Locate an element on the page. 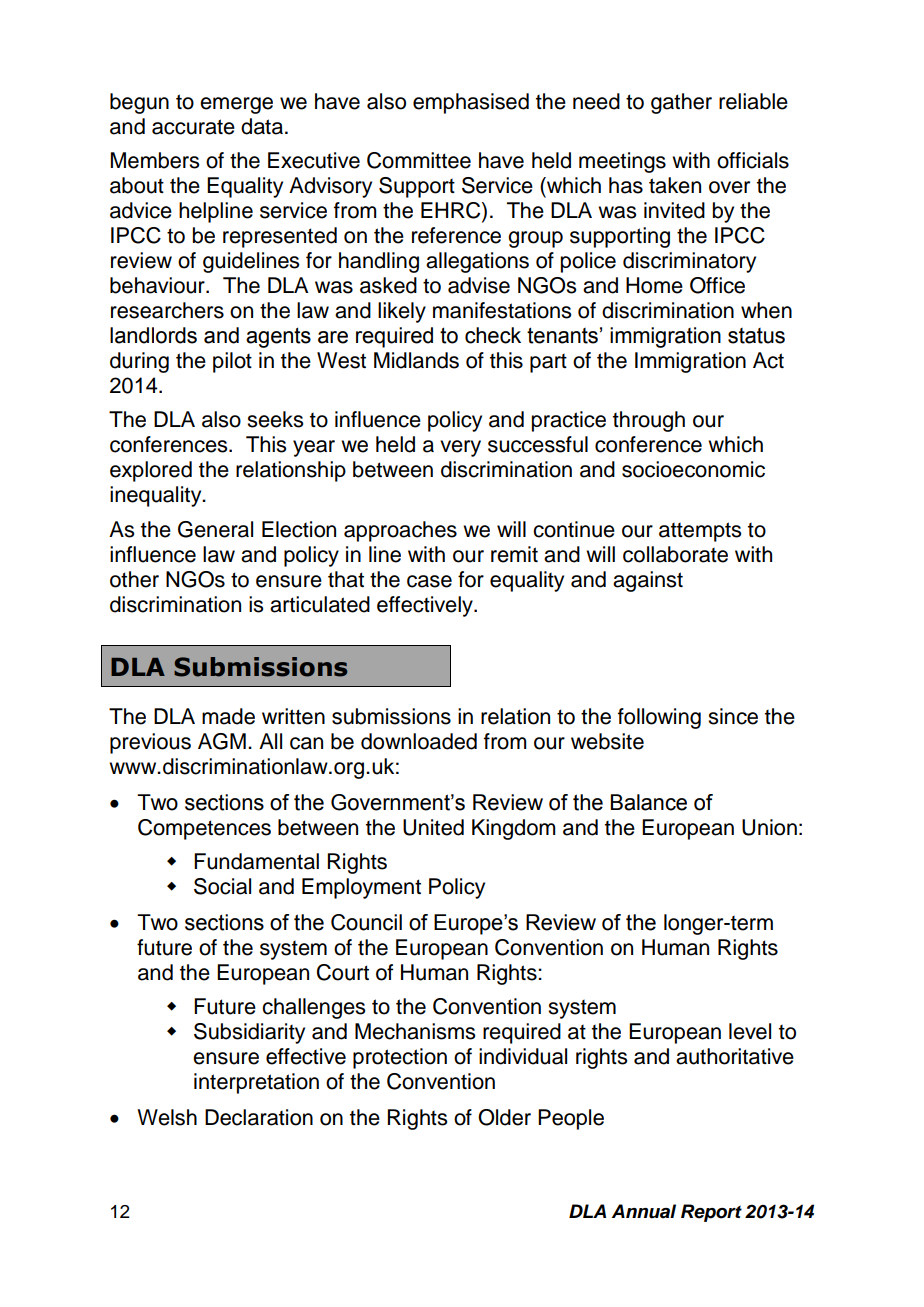 The width and height of the document is (924, 1307). Balance is located at coordinates (649, 802).
